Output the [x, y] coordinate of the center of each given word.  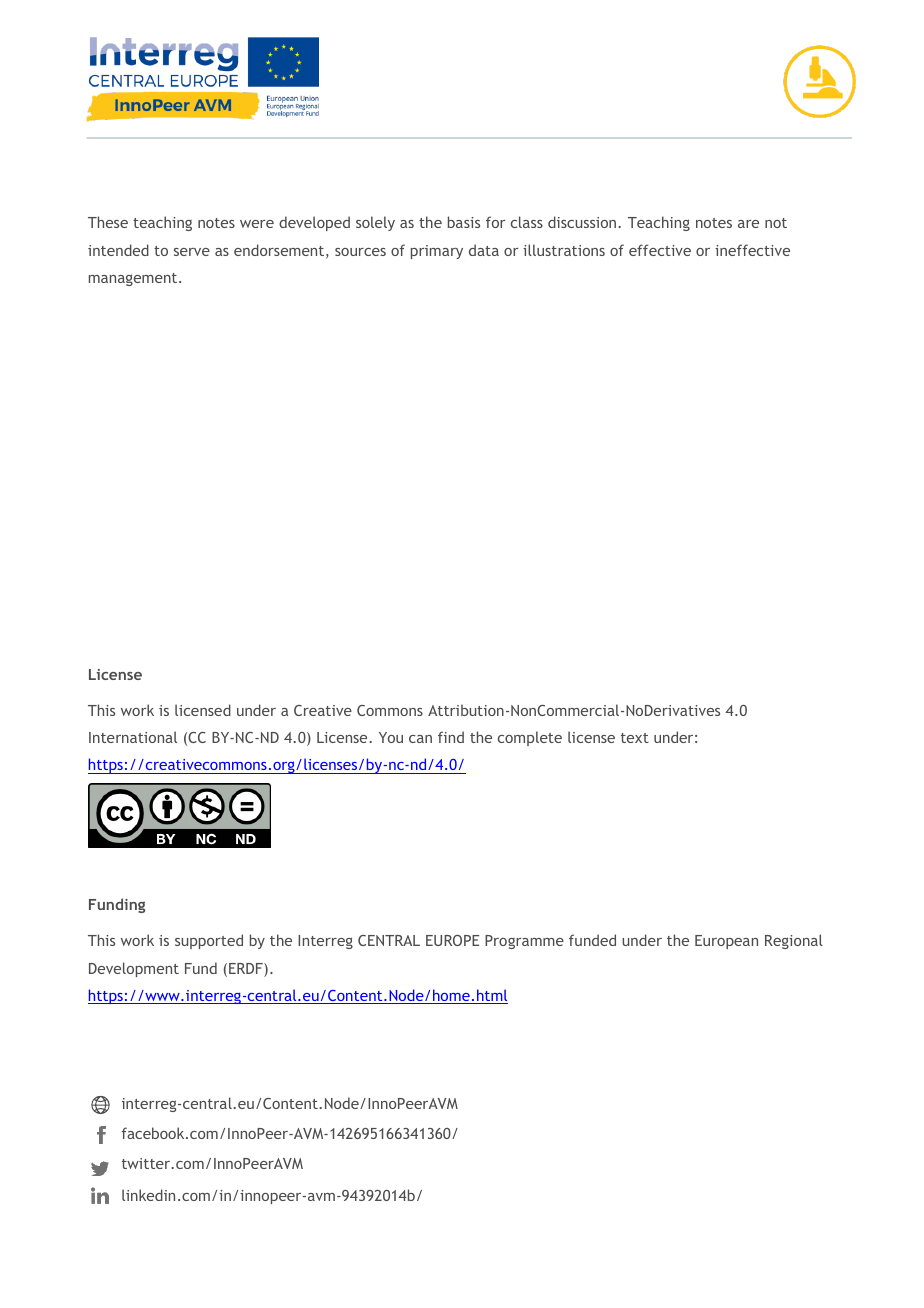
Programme [524, 942]
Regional [794, 941]
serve [192, 252]
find [451, 737]
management [134, 279]
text [635, 738]
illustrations [564, 250]
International [133, 737]
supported [209, 941]
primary [437, 252]
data [484, 250]
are [748, 224]
